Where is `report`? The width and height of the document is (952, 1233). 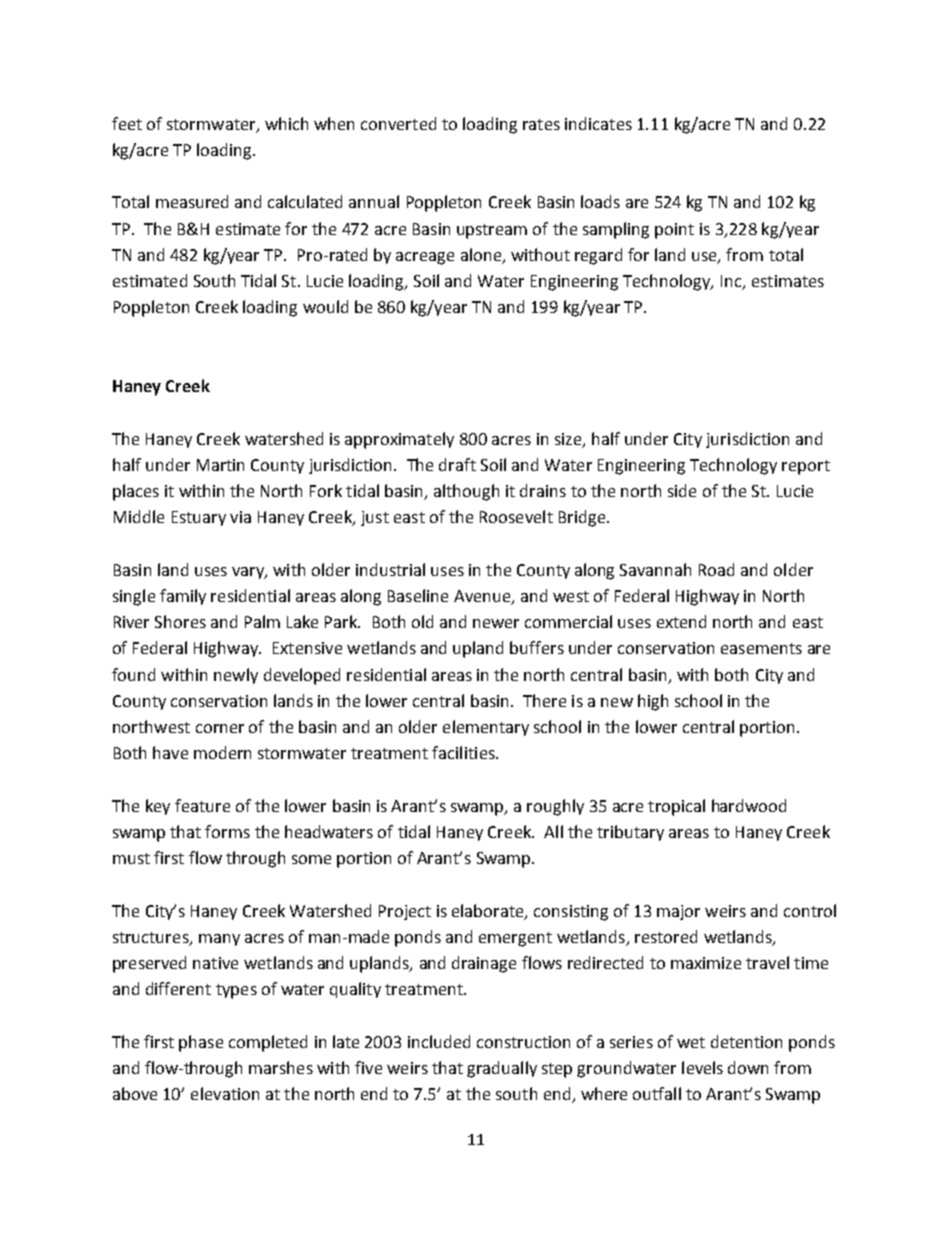 report is located at coordinates (806, 467).
